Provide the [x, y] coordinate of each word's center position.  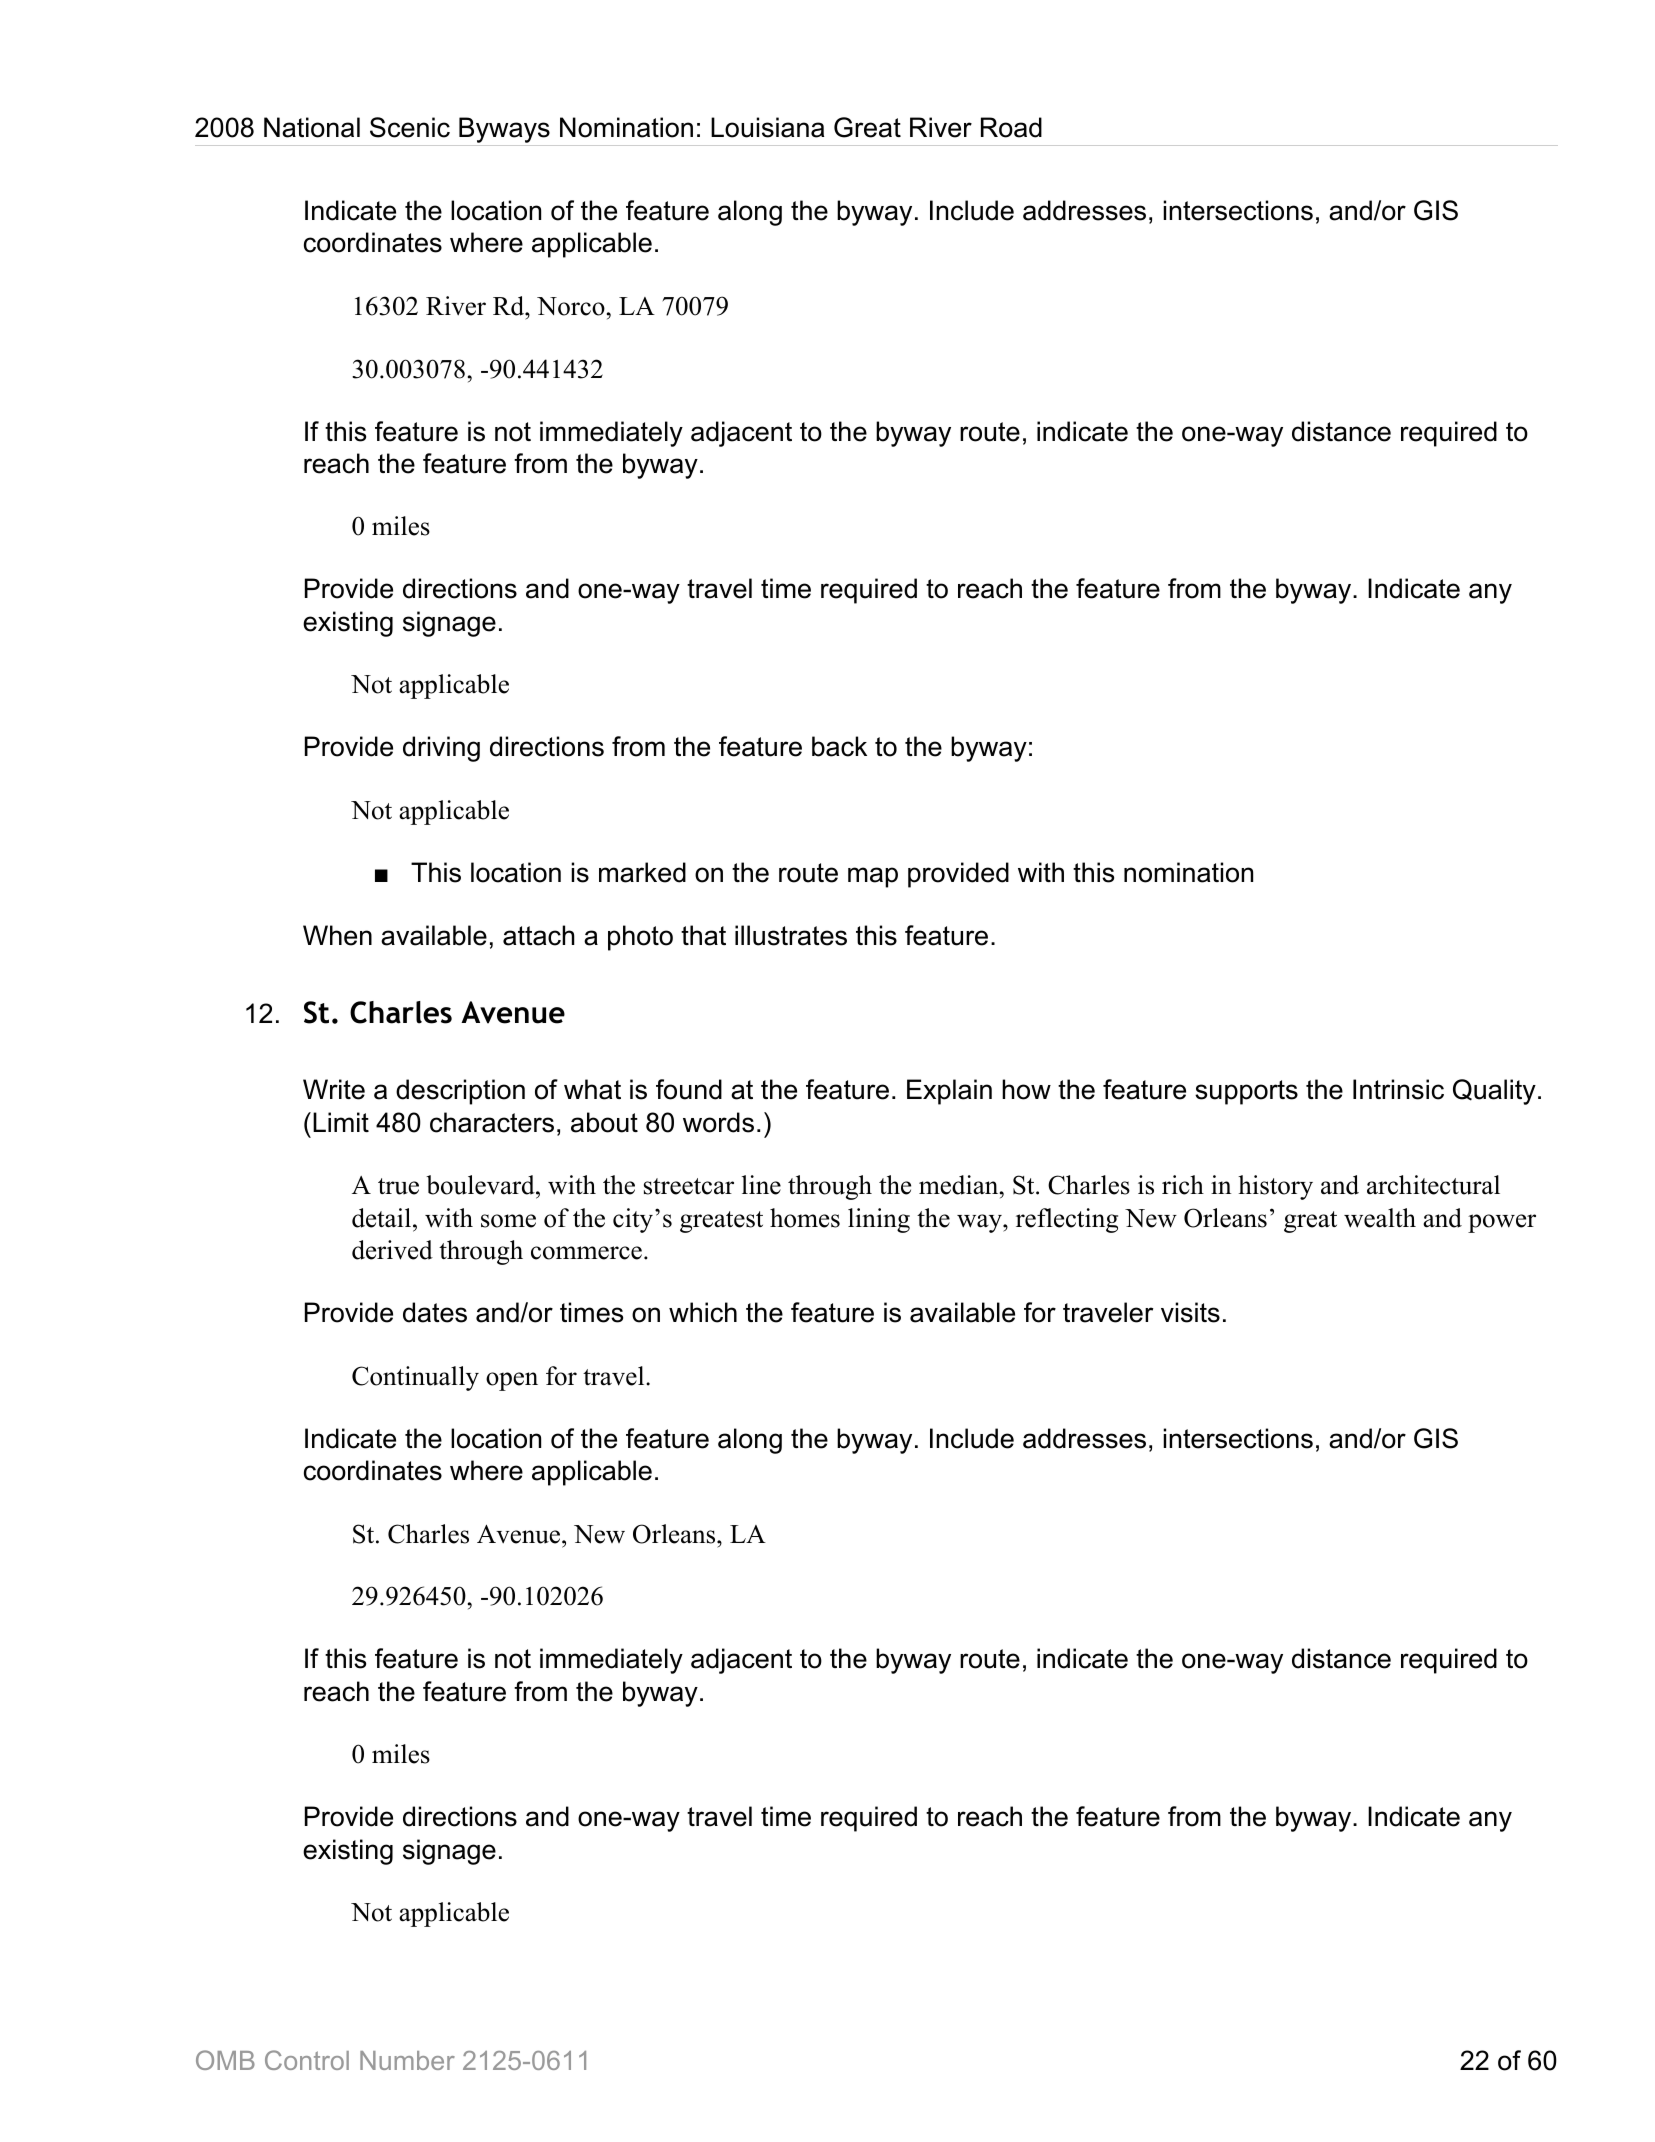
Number [407, 2060]
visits [1190, 1312]
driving [441, 749]
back [839, 746]
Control [307, 2060]
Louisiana [767, 127]
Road [1011, 127]
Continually [415, 1378]
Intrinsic [1398, 1089]
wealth [1380, 1218]
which [703, 1312]
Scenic [410, 127]
